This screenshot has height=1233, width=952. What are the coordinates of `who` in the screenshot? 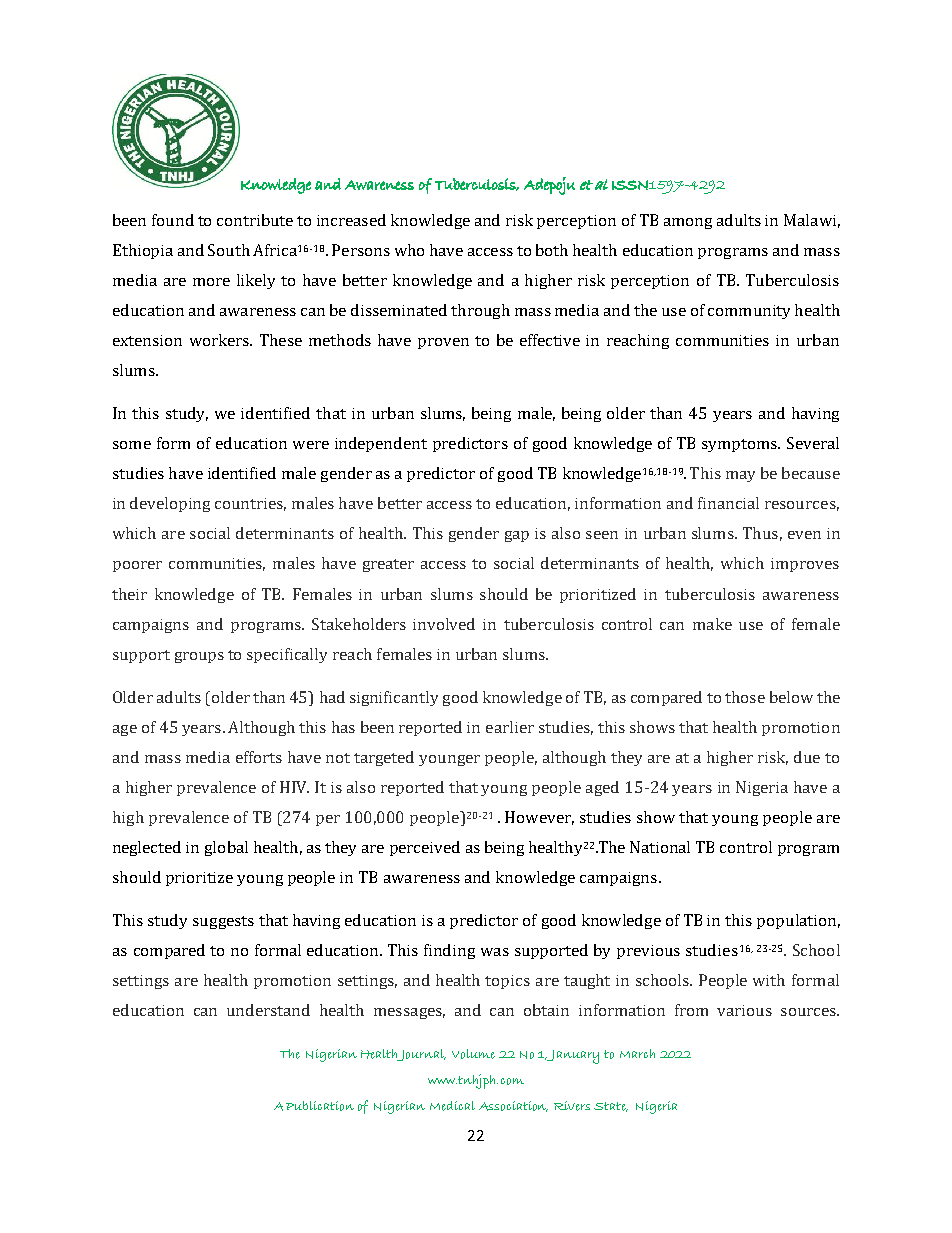 It's located at (409, 250).
